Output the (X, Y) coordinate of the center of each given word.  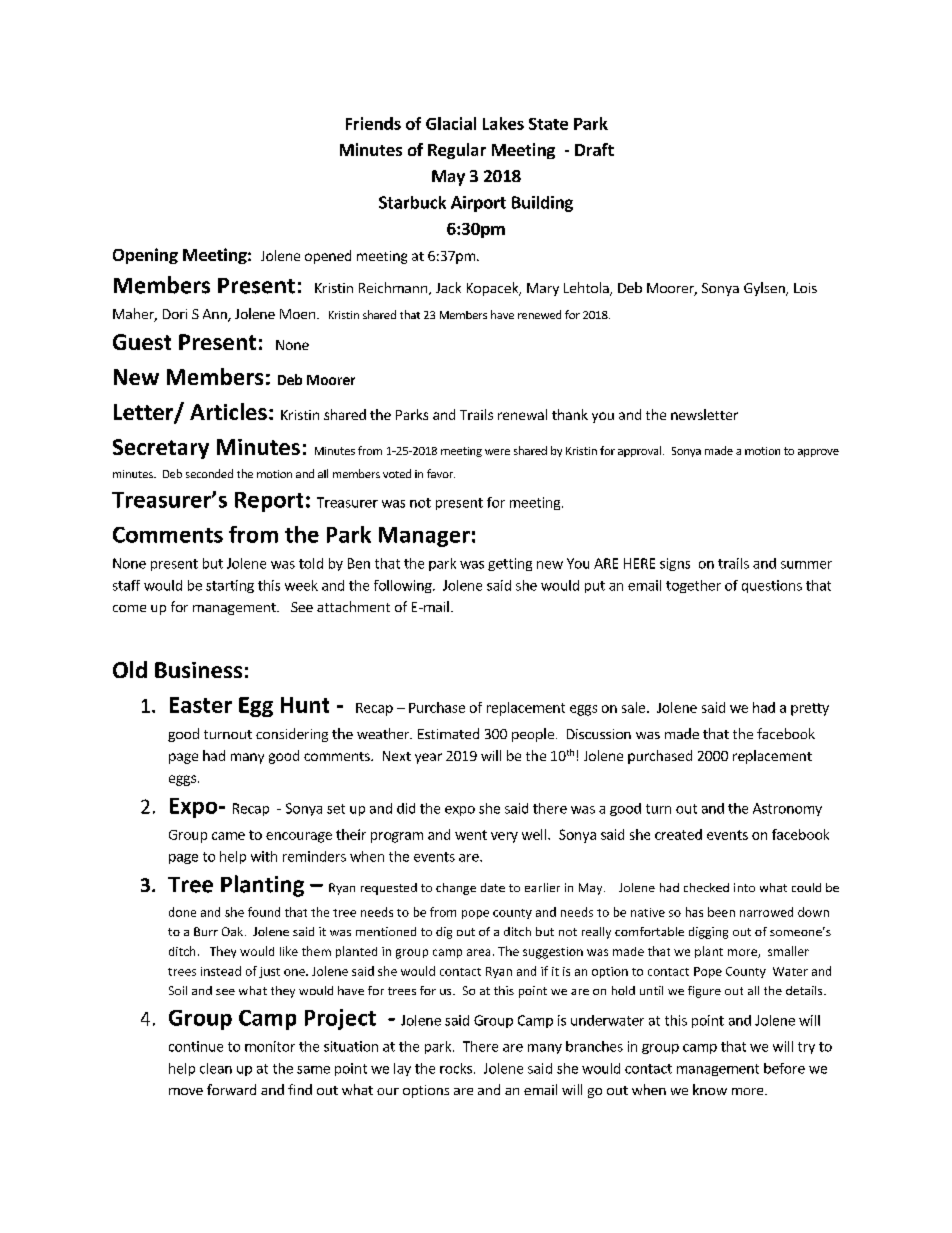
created (678, 834)
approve (818, 453)
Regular (457, 151)
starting (230, 586)
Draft (594, 149)
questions (772, 586)
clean (216, 1068)
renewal (522, 414)
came (228, 836)
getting (510, 564)
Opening (145, 256)
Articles (228, 411)
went (471, 835)
